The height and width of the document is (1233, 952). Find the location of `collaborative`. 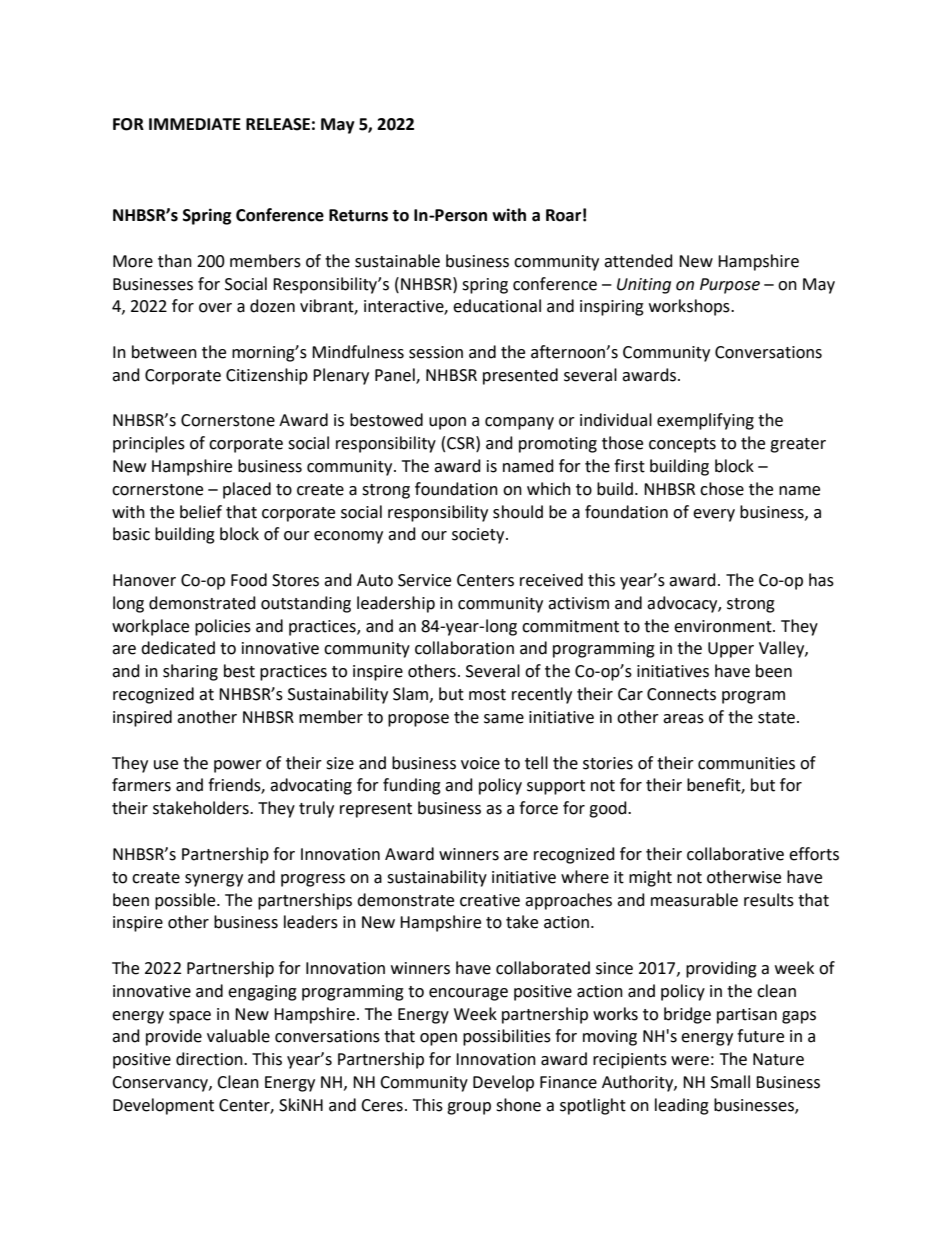

collaborative is located at coordinates (735, 854).
